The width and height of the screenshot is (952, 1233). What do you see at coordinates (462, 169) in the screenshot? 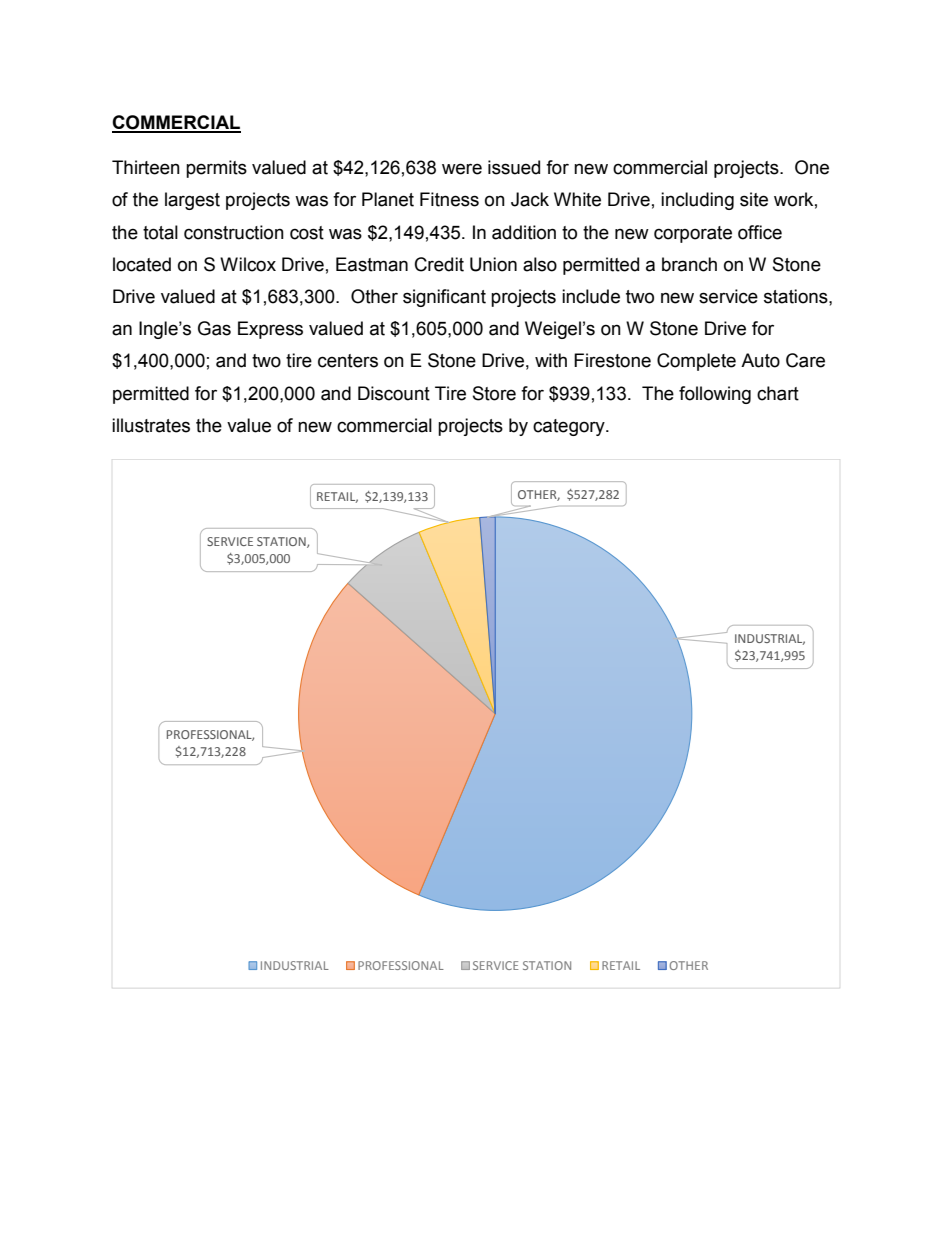
I see `were` at bounding box center [462, 169].
